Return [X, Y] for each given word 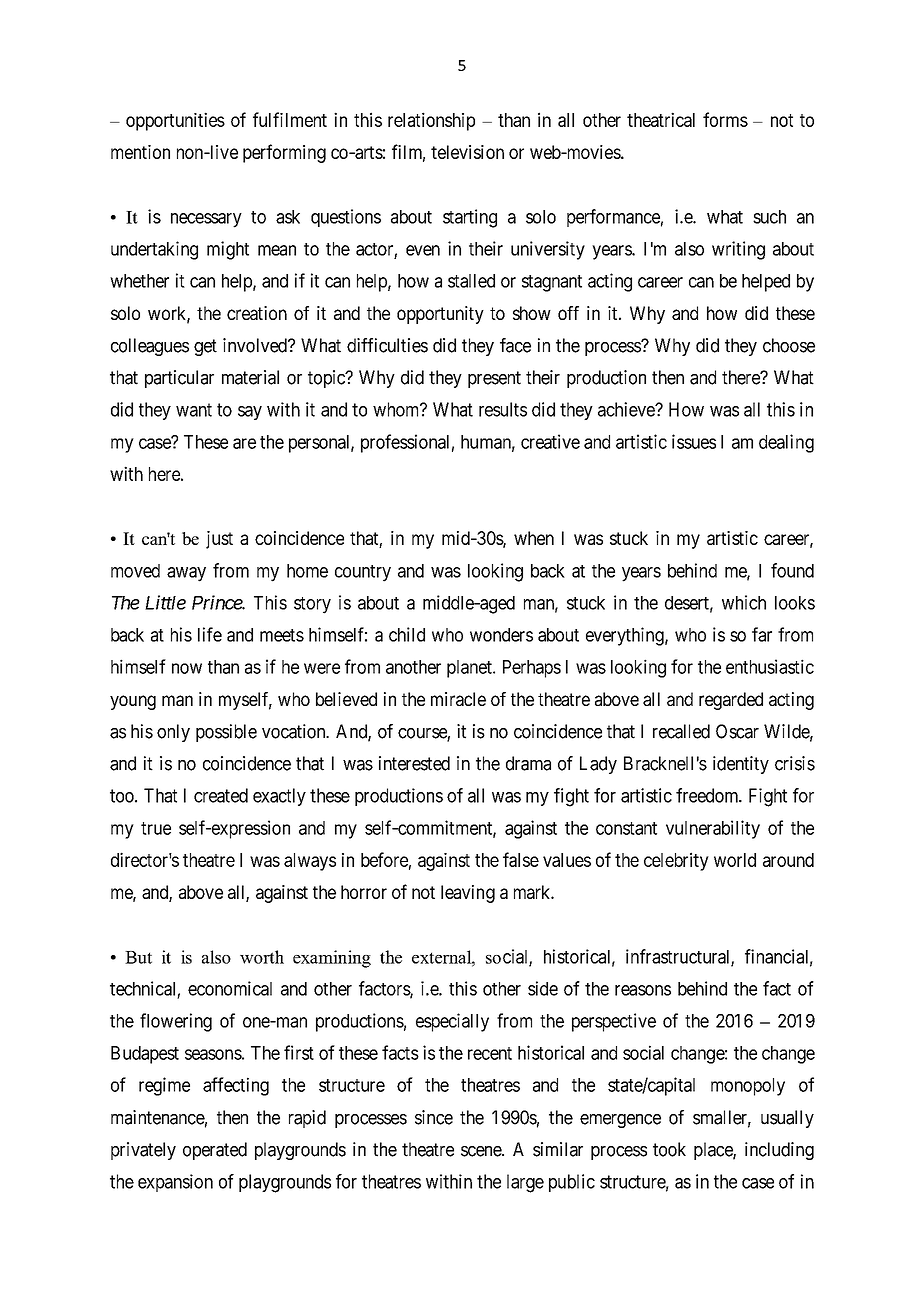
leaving [468, 894]
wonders [501, 635]
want [194, 410]
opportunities [175, 121]
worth [262, 957]
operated [215, 1151]
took [669, 1149]
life [210, 634]
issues [694, 441]
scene [482, 1151]
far [762, 634]
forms [725, 119]
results [503, 409]
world [735, 860]
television [467, 152]
